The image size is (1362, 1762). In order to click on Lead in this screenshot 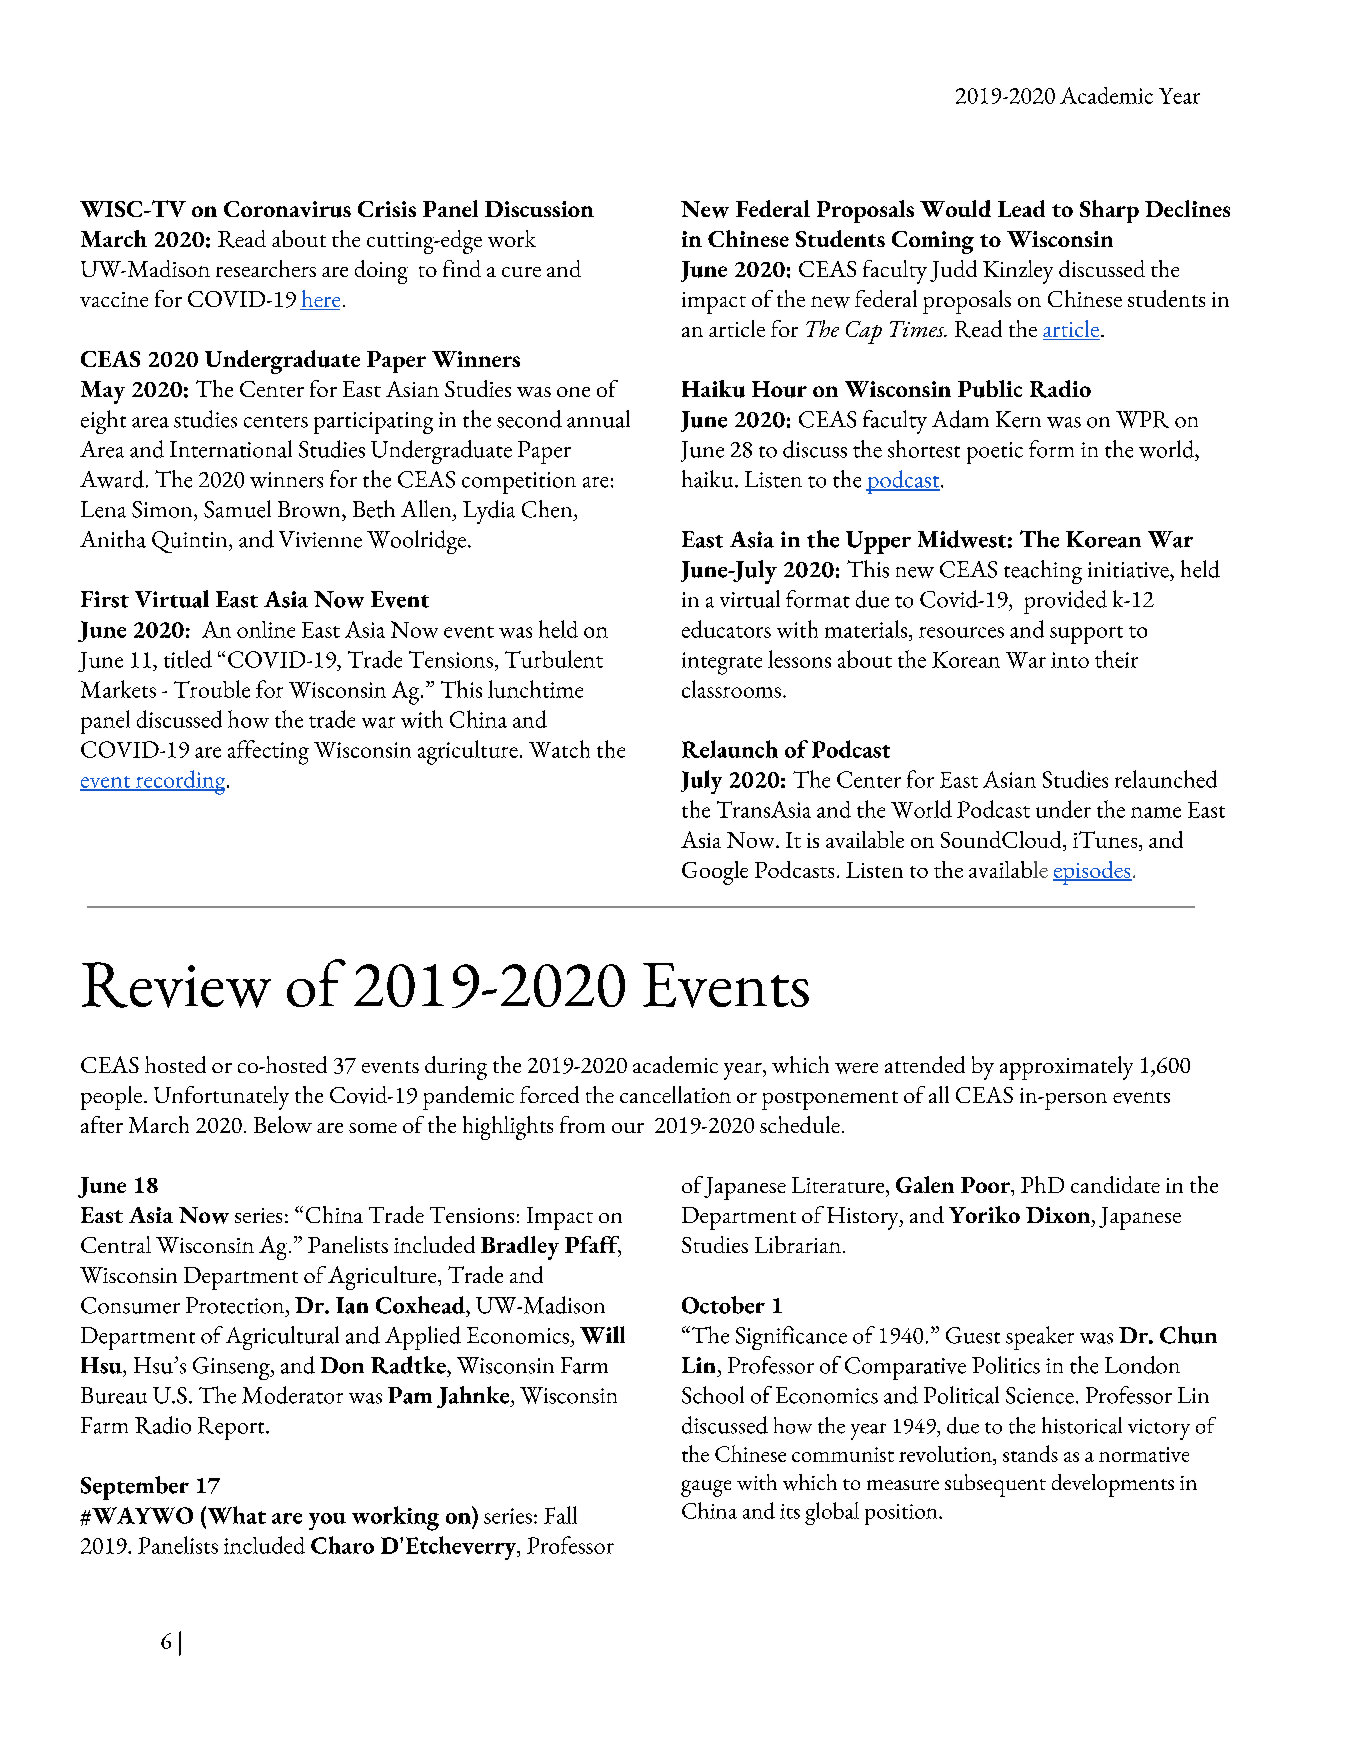, I will do `click(1021, 208)`.
